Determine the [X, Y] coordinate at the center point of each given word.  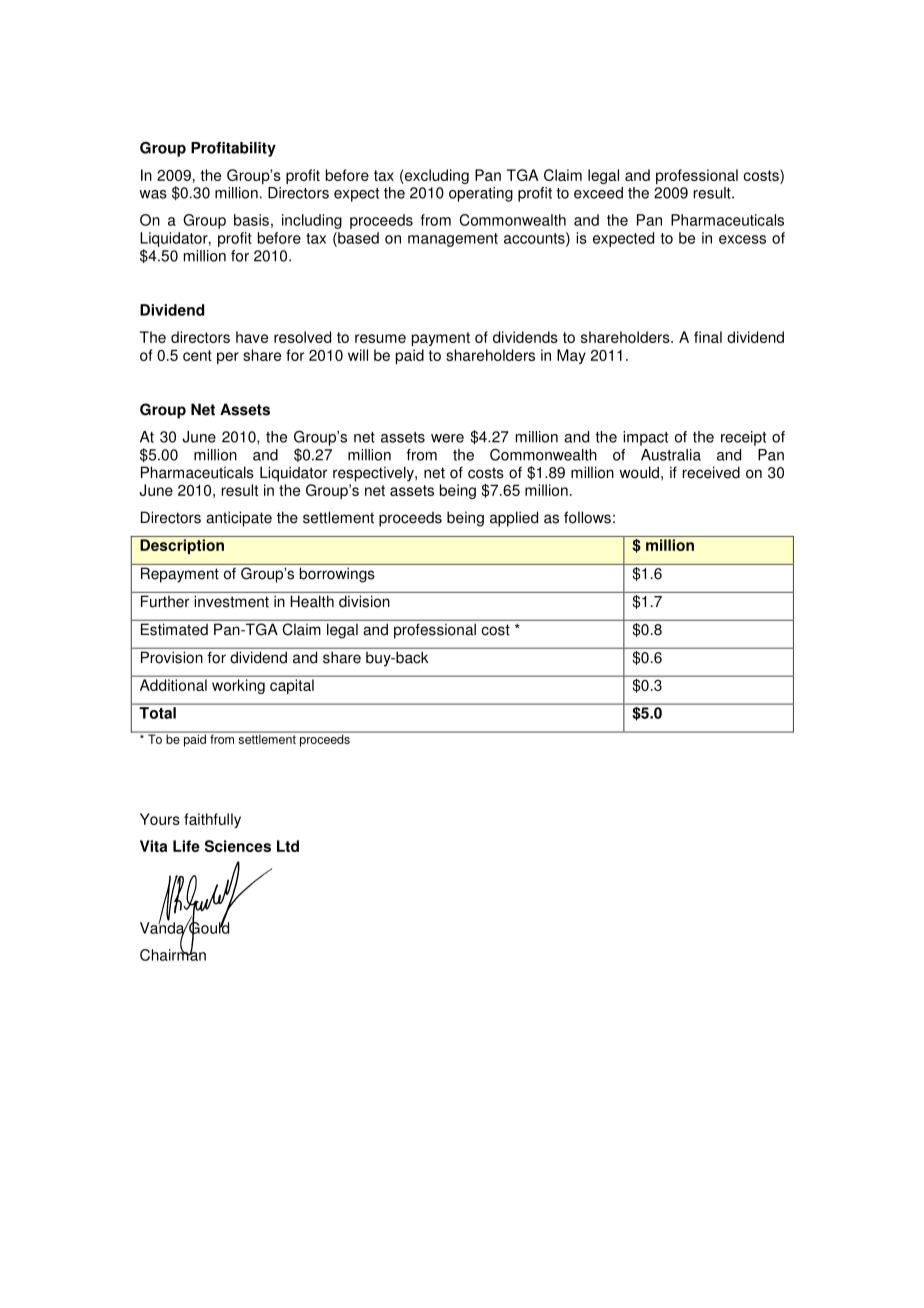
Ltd [288, 846]
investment [232, 601]
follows [587, 517]
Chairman [173, 954]
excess [742, 239]
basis [251, 220]
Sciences [238, 846]
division [364, 601]
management [453, 240]
